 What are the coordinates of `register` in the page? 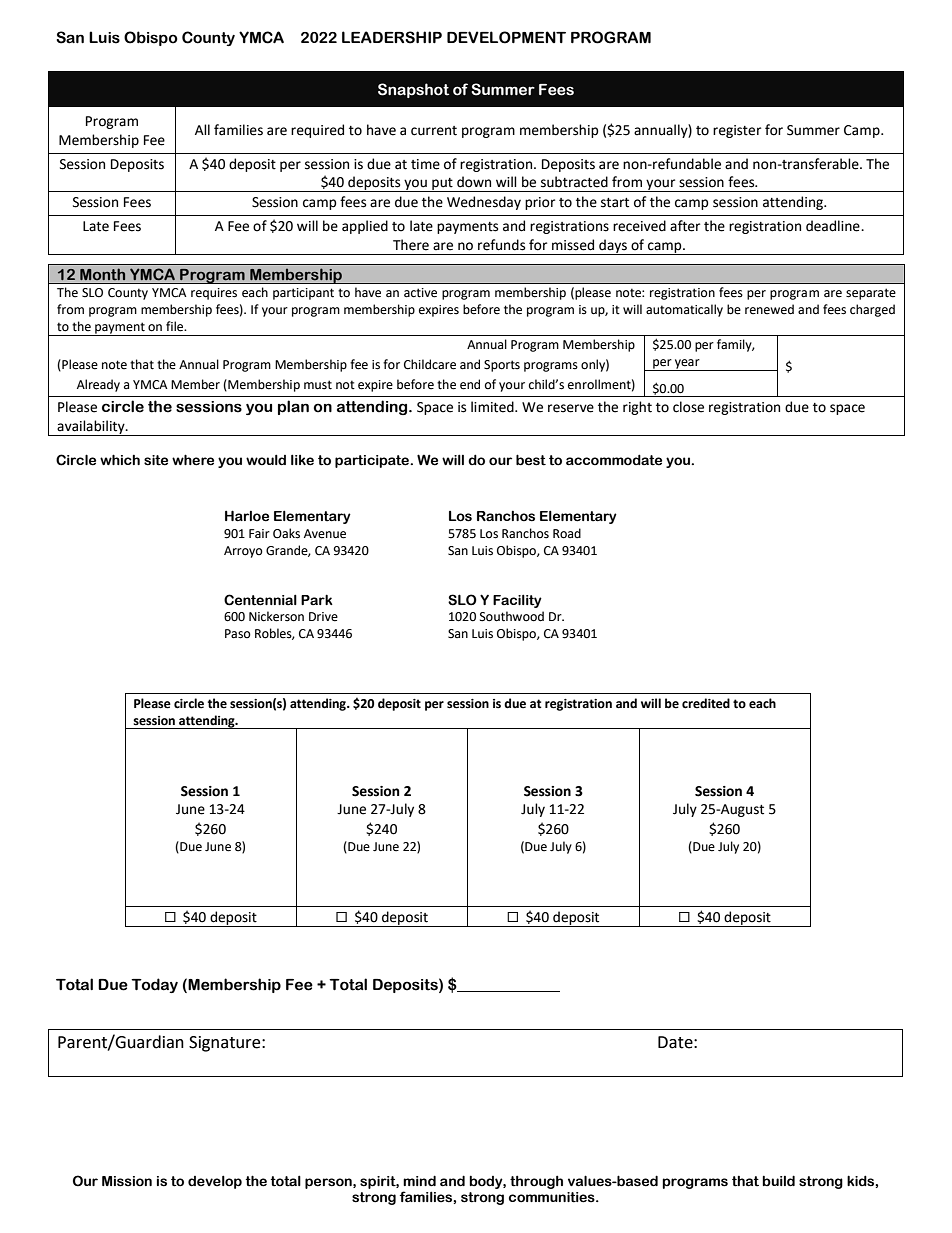 It's located at (737, 131).
